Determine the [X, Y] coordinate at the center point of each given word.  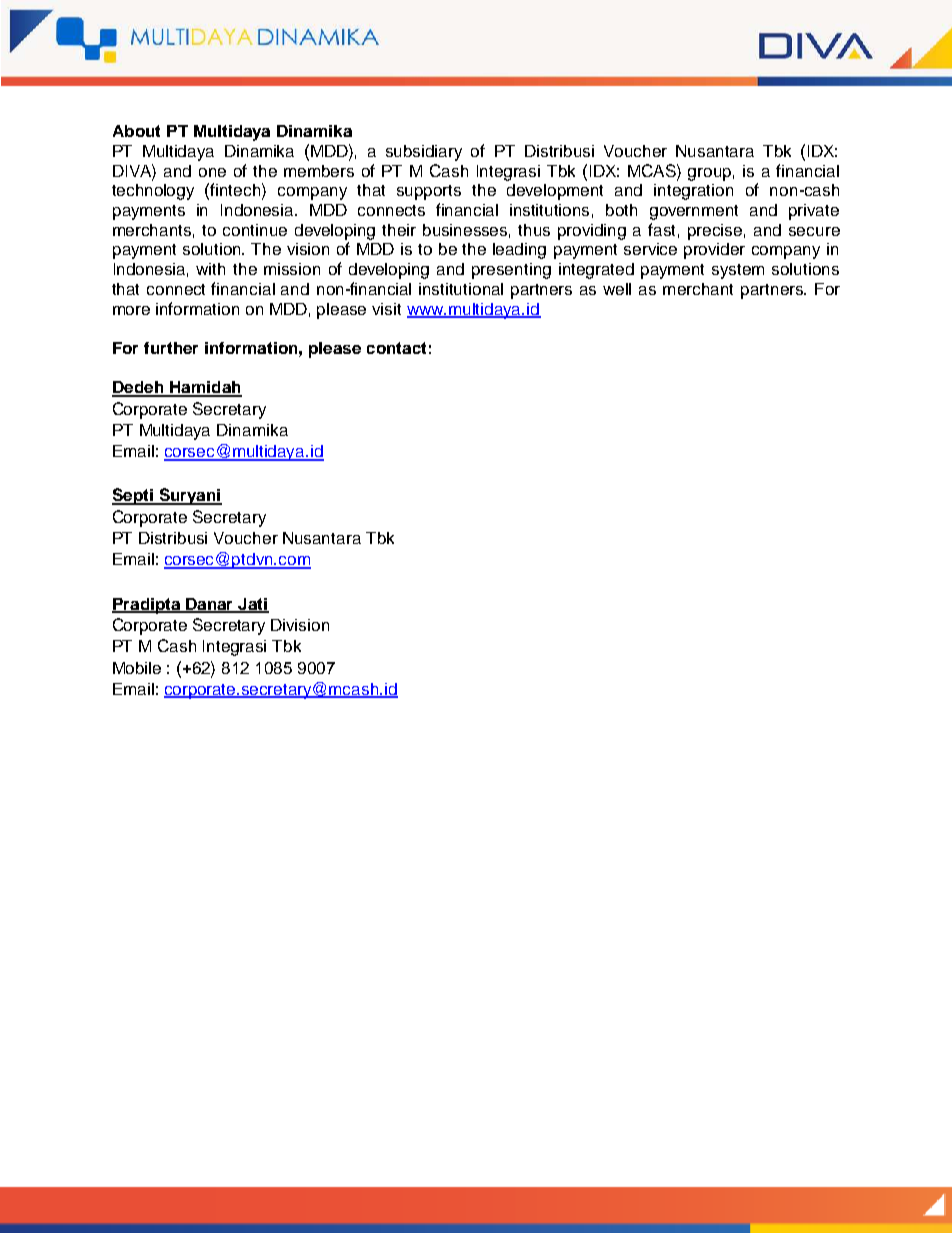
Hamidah [205, 388]
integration [693, 192]
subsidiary [424, 153]
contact [396, 348]
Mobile [137, 668]
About [136, 131]
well [617, 289]
